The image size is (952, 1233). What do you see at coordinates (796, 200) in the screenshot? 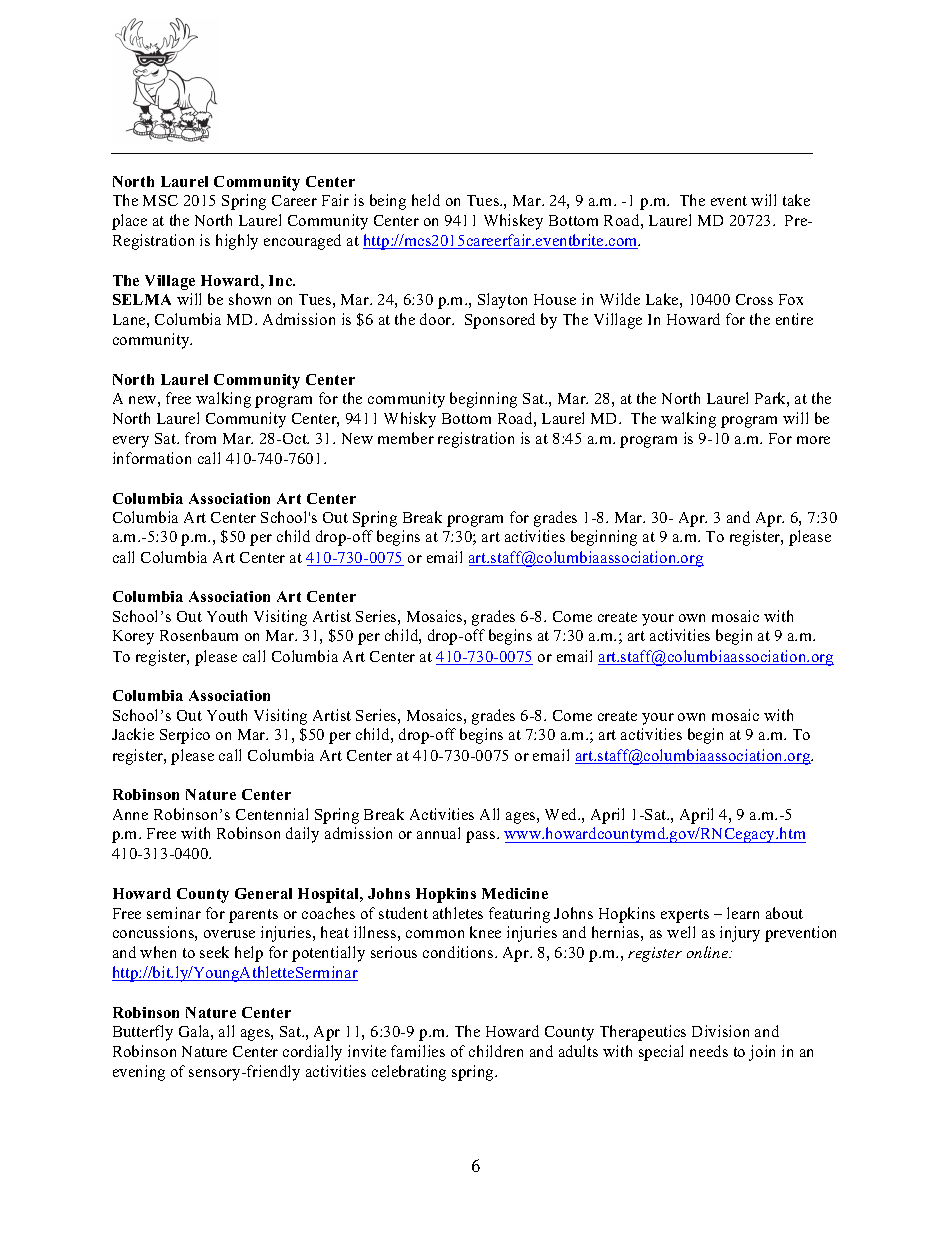
I see `take` at bounding box center [796, 200].
